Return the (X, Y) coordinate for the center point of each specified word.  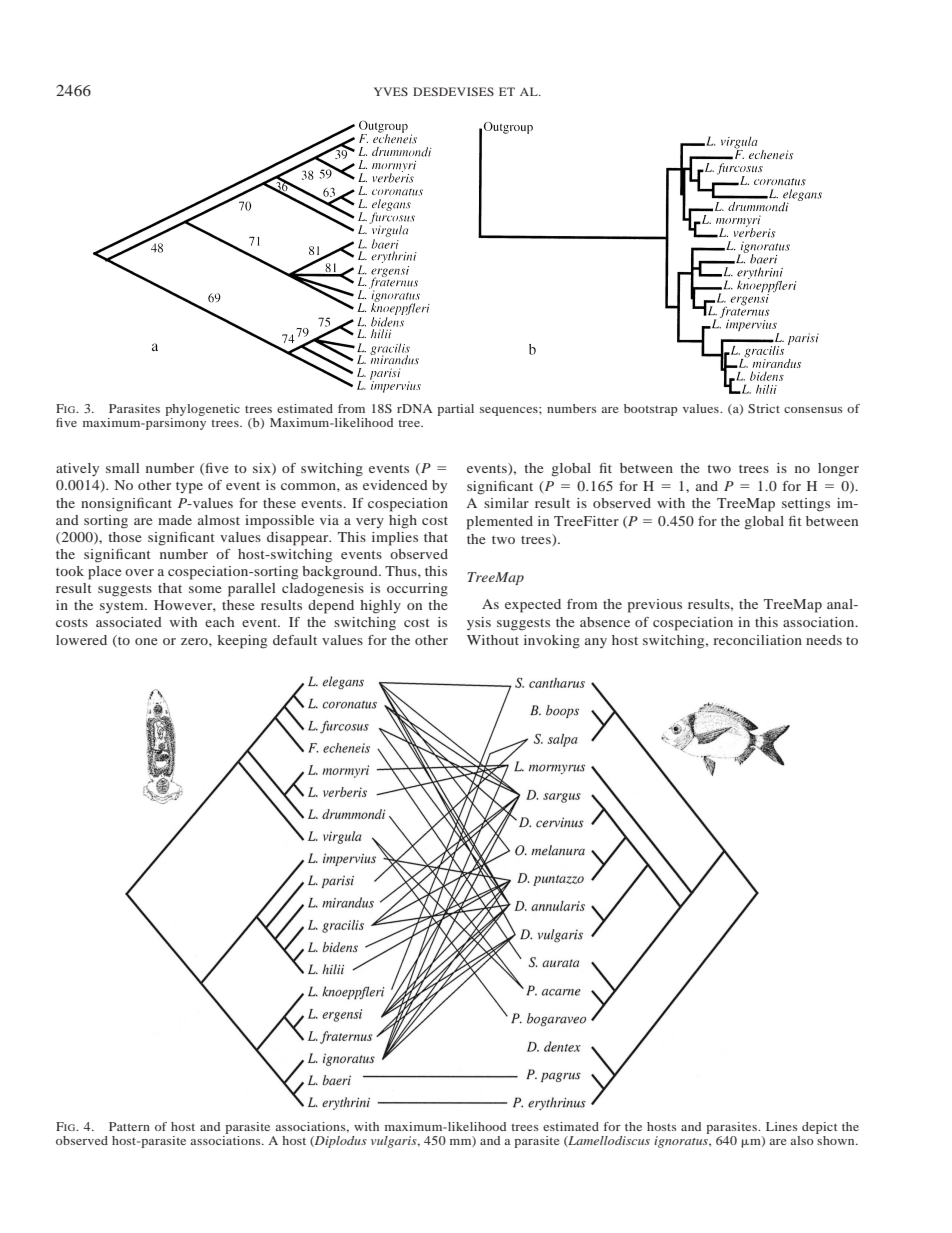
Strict (764, 408)
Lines (782, 1126)
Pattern (129, 1126)
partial (455, 410)
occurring (417, 590)
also (802, 1140)
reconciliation (757, 640)
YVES (391, 91)
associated (129, 622)
